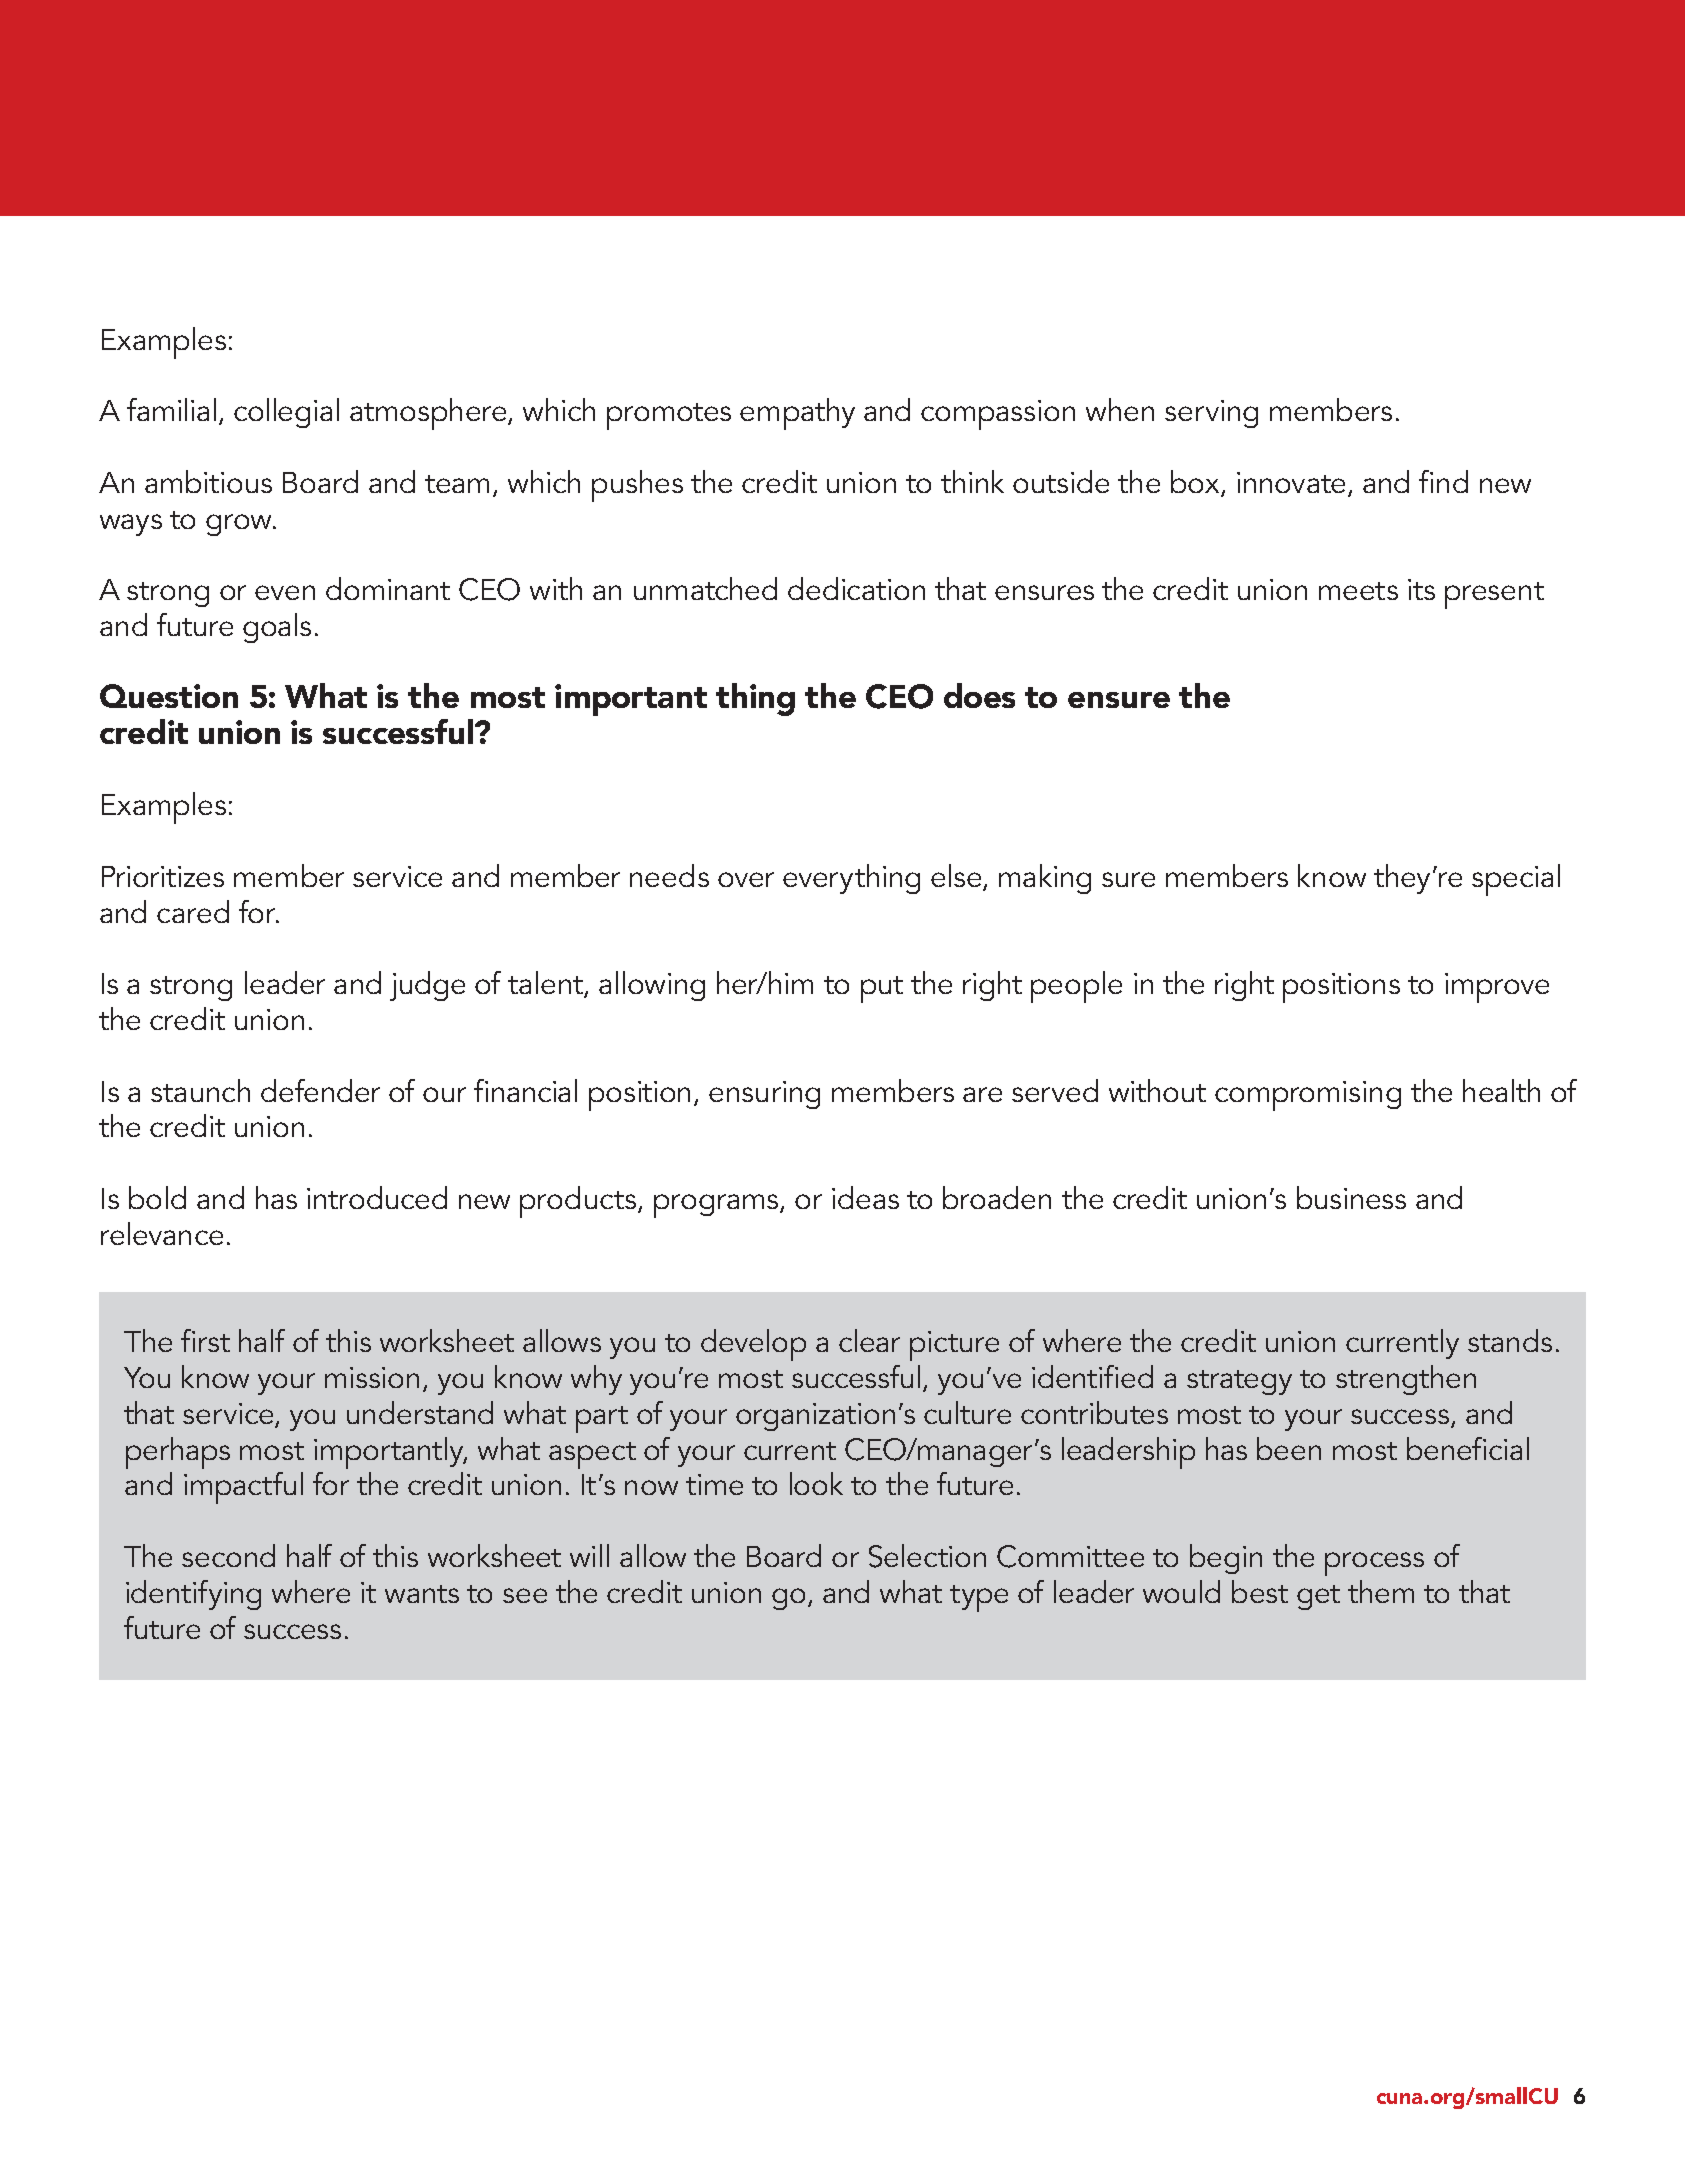  What do you see at coordinates (163, 876) in the screenshot?
I see `Prioritizes` at bounding box center [163, 876].
